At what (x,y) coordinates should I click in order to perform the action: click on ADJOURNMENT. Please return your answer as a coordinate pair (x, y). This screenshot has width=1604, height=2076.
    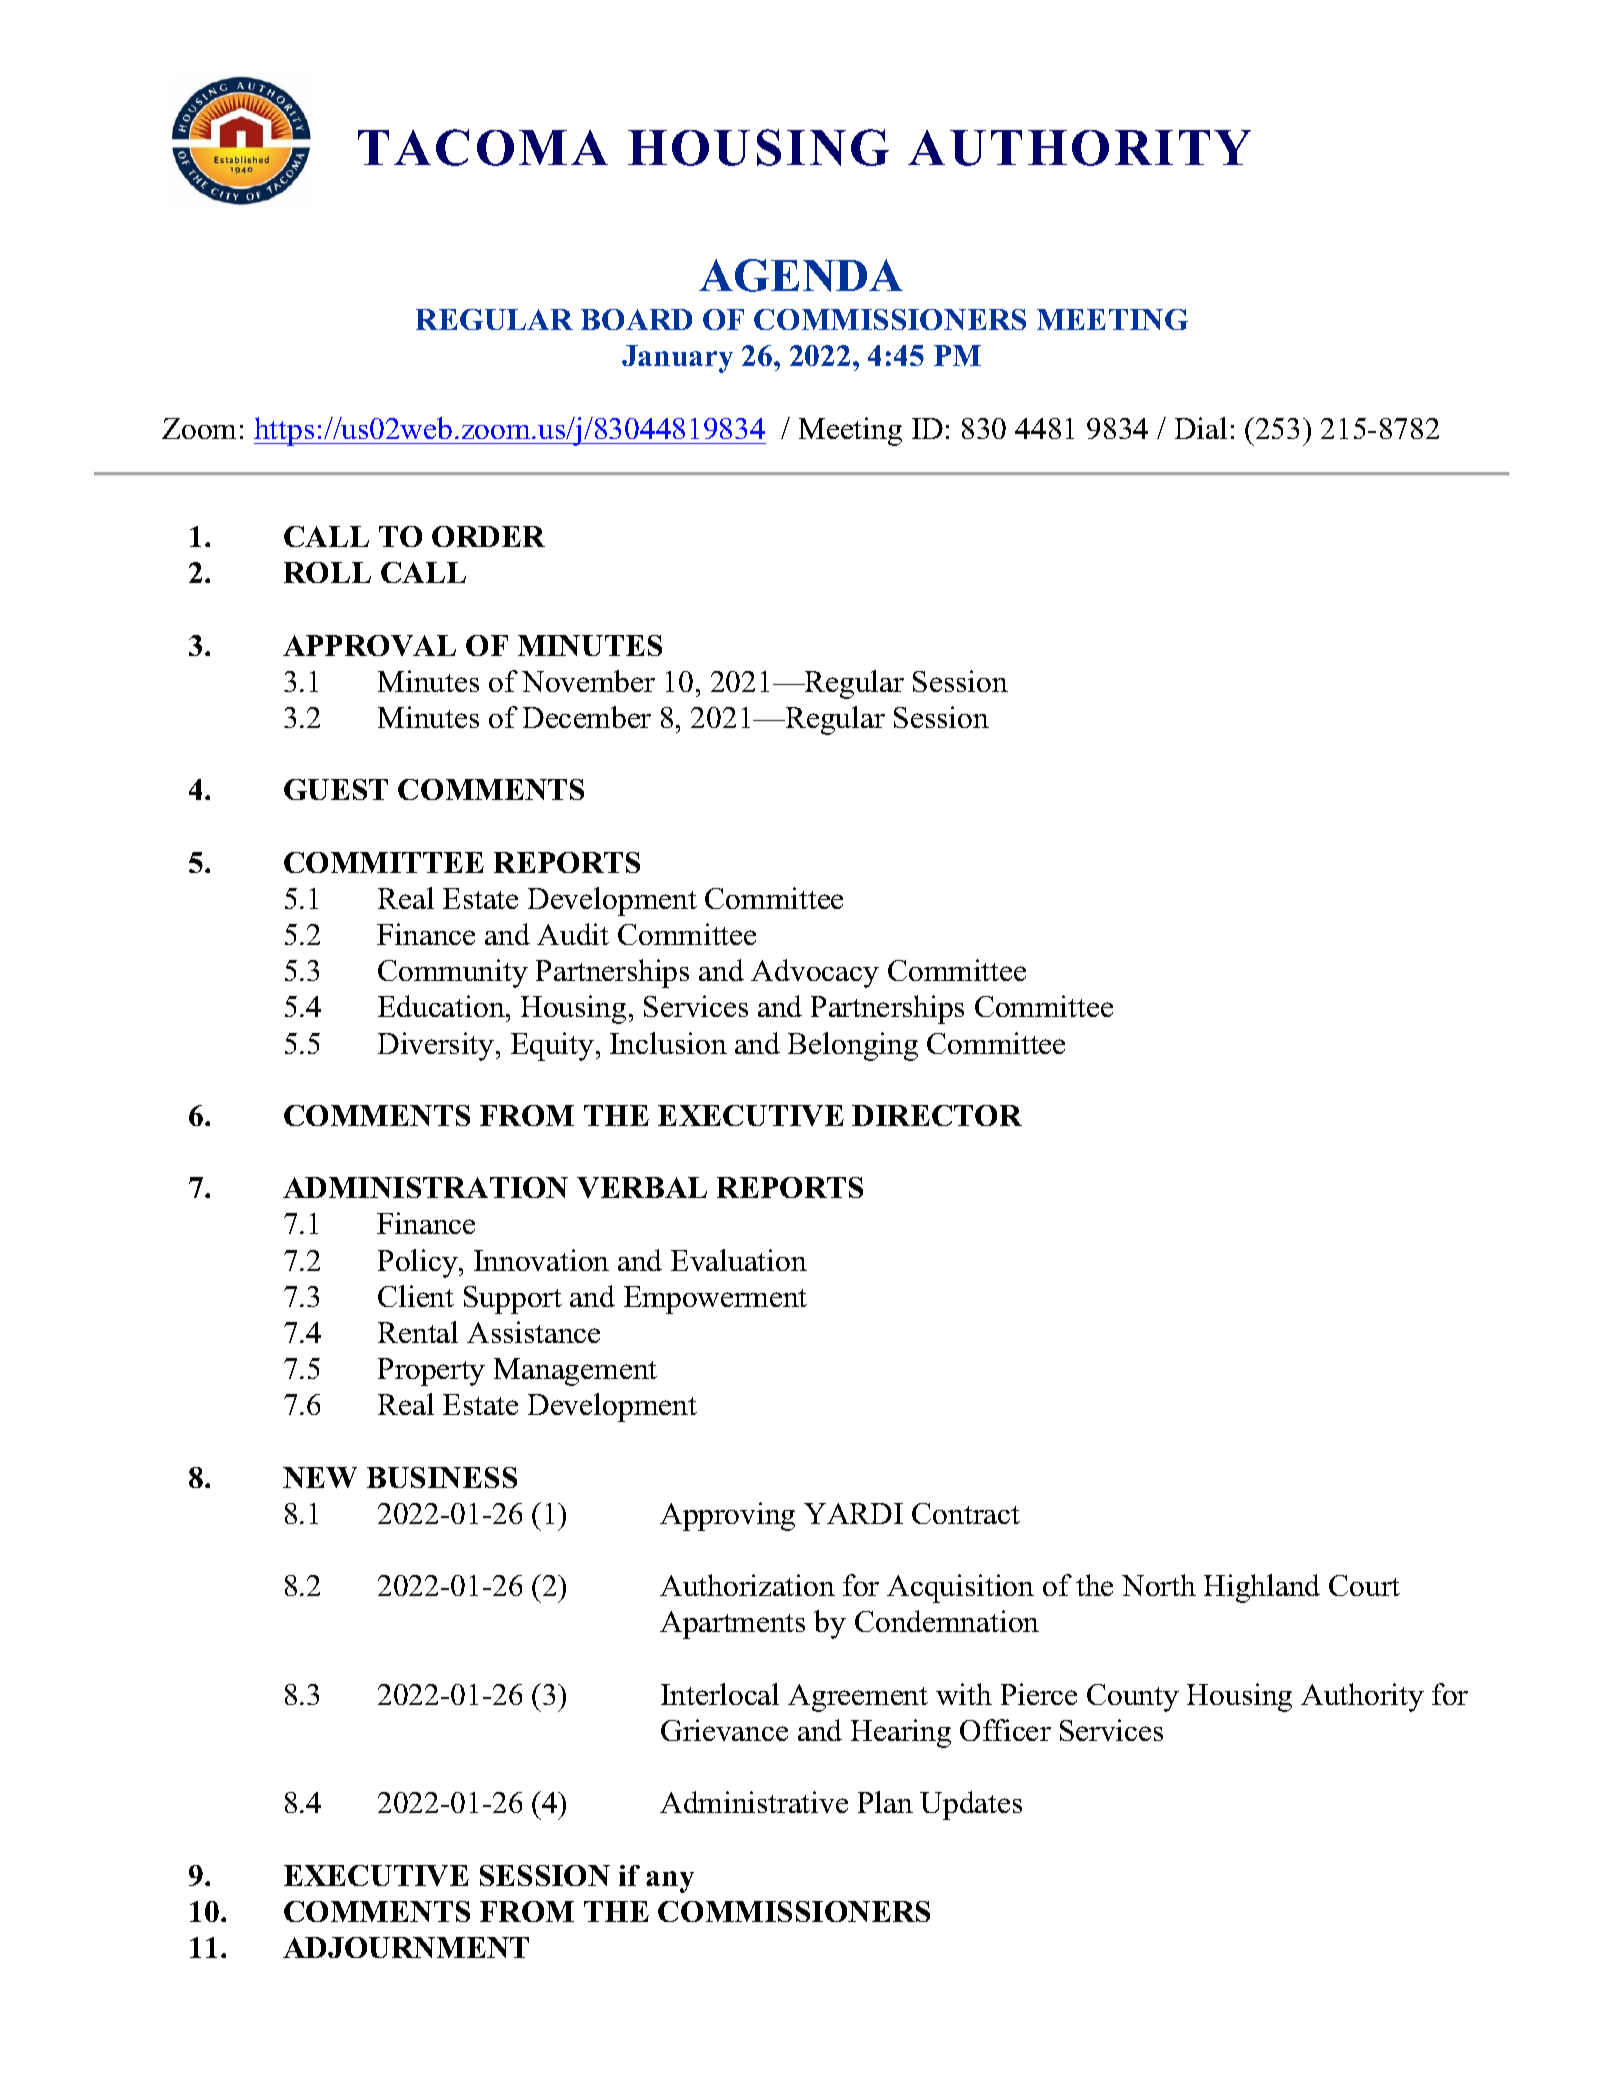
    Looking at the image, I should click on (406, 1947).
